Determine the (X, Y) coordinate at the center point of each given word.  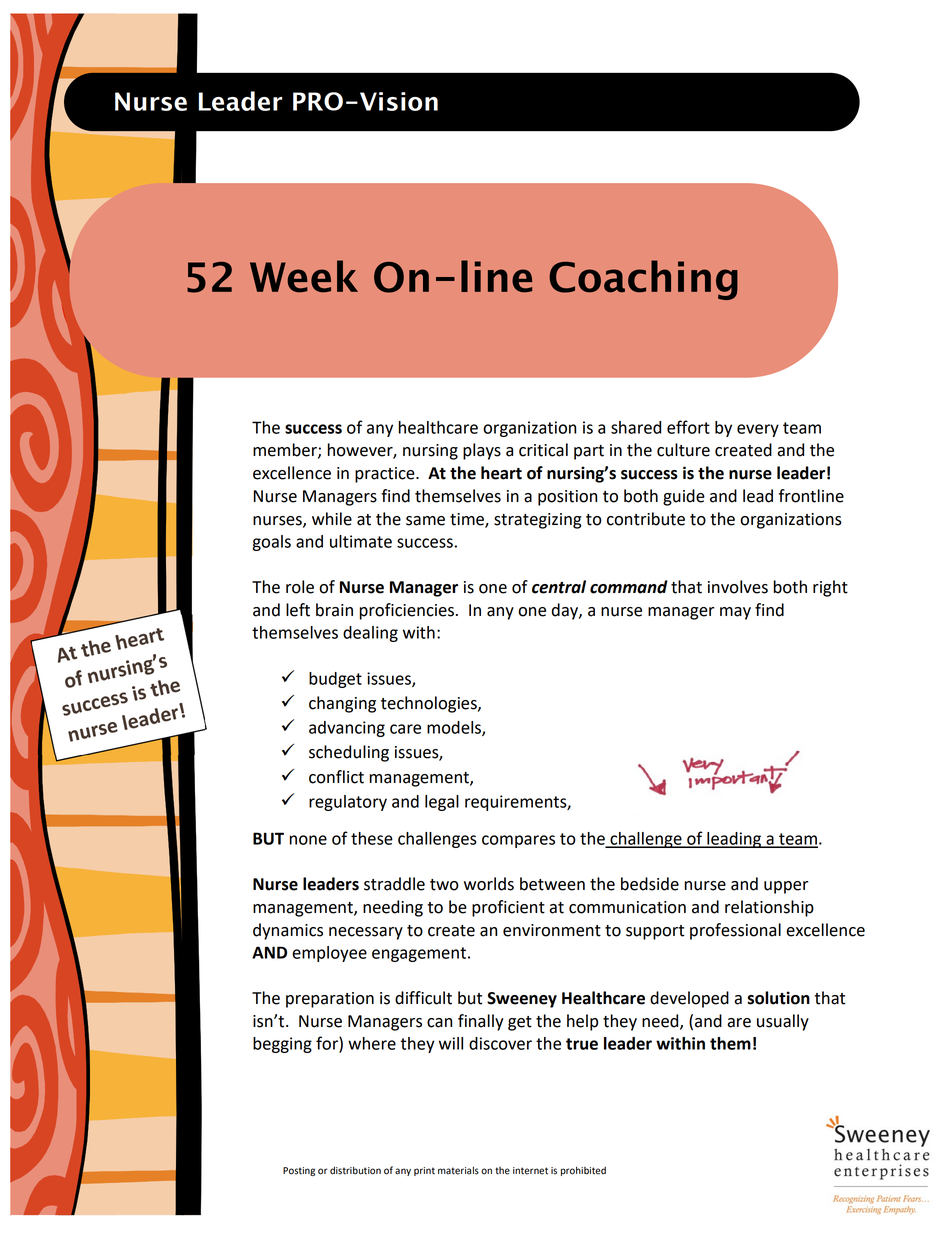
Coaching (643, 280)
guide (684, 497)
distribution (355, 1170)
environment (552, 930)
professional (735, 931)
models (455, 728)
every (758, 430)
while (332, 519)
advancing (347, 729)
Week (304, 276)
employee (329, 954)
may (735, 613)
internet (530, 1171)
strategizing (538, 521)
